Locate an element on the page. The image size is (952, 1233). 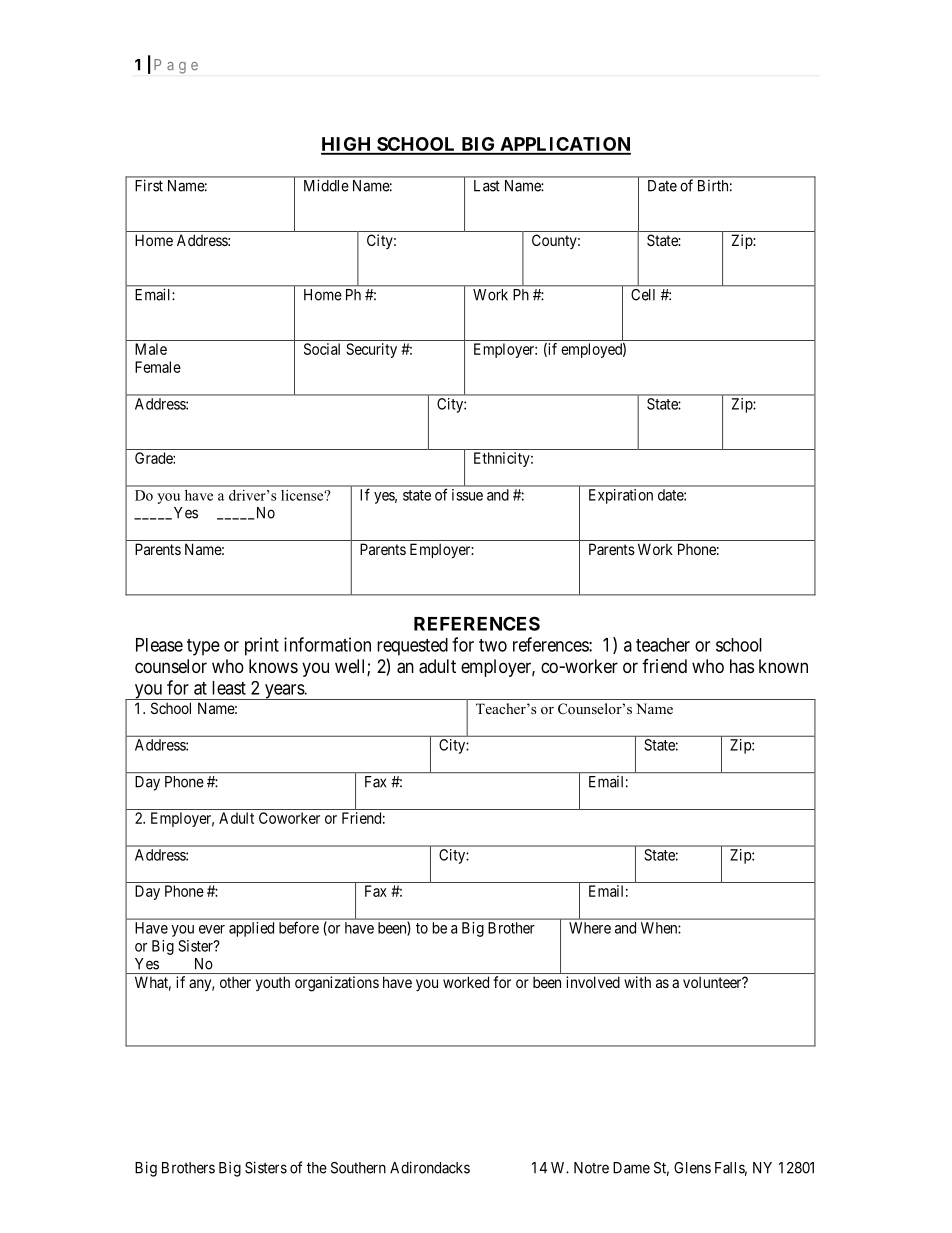
Southern is located at coordinates (358, 1168).
